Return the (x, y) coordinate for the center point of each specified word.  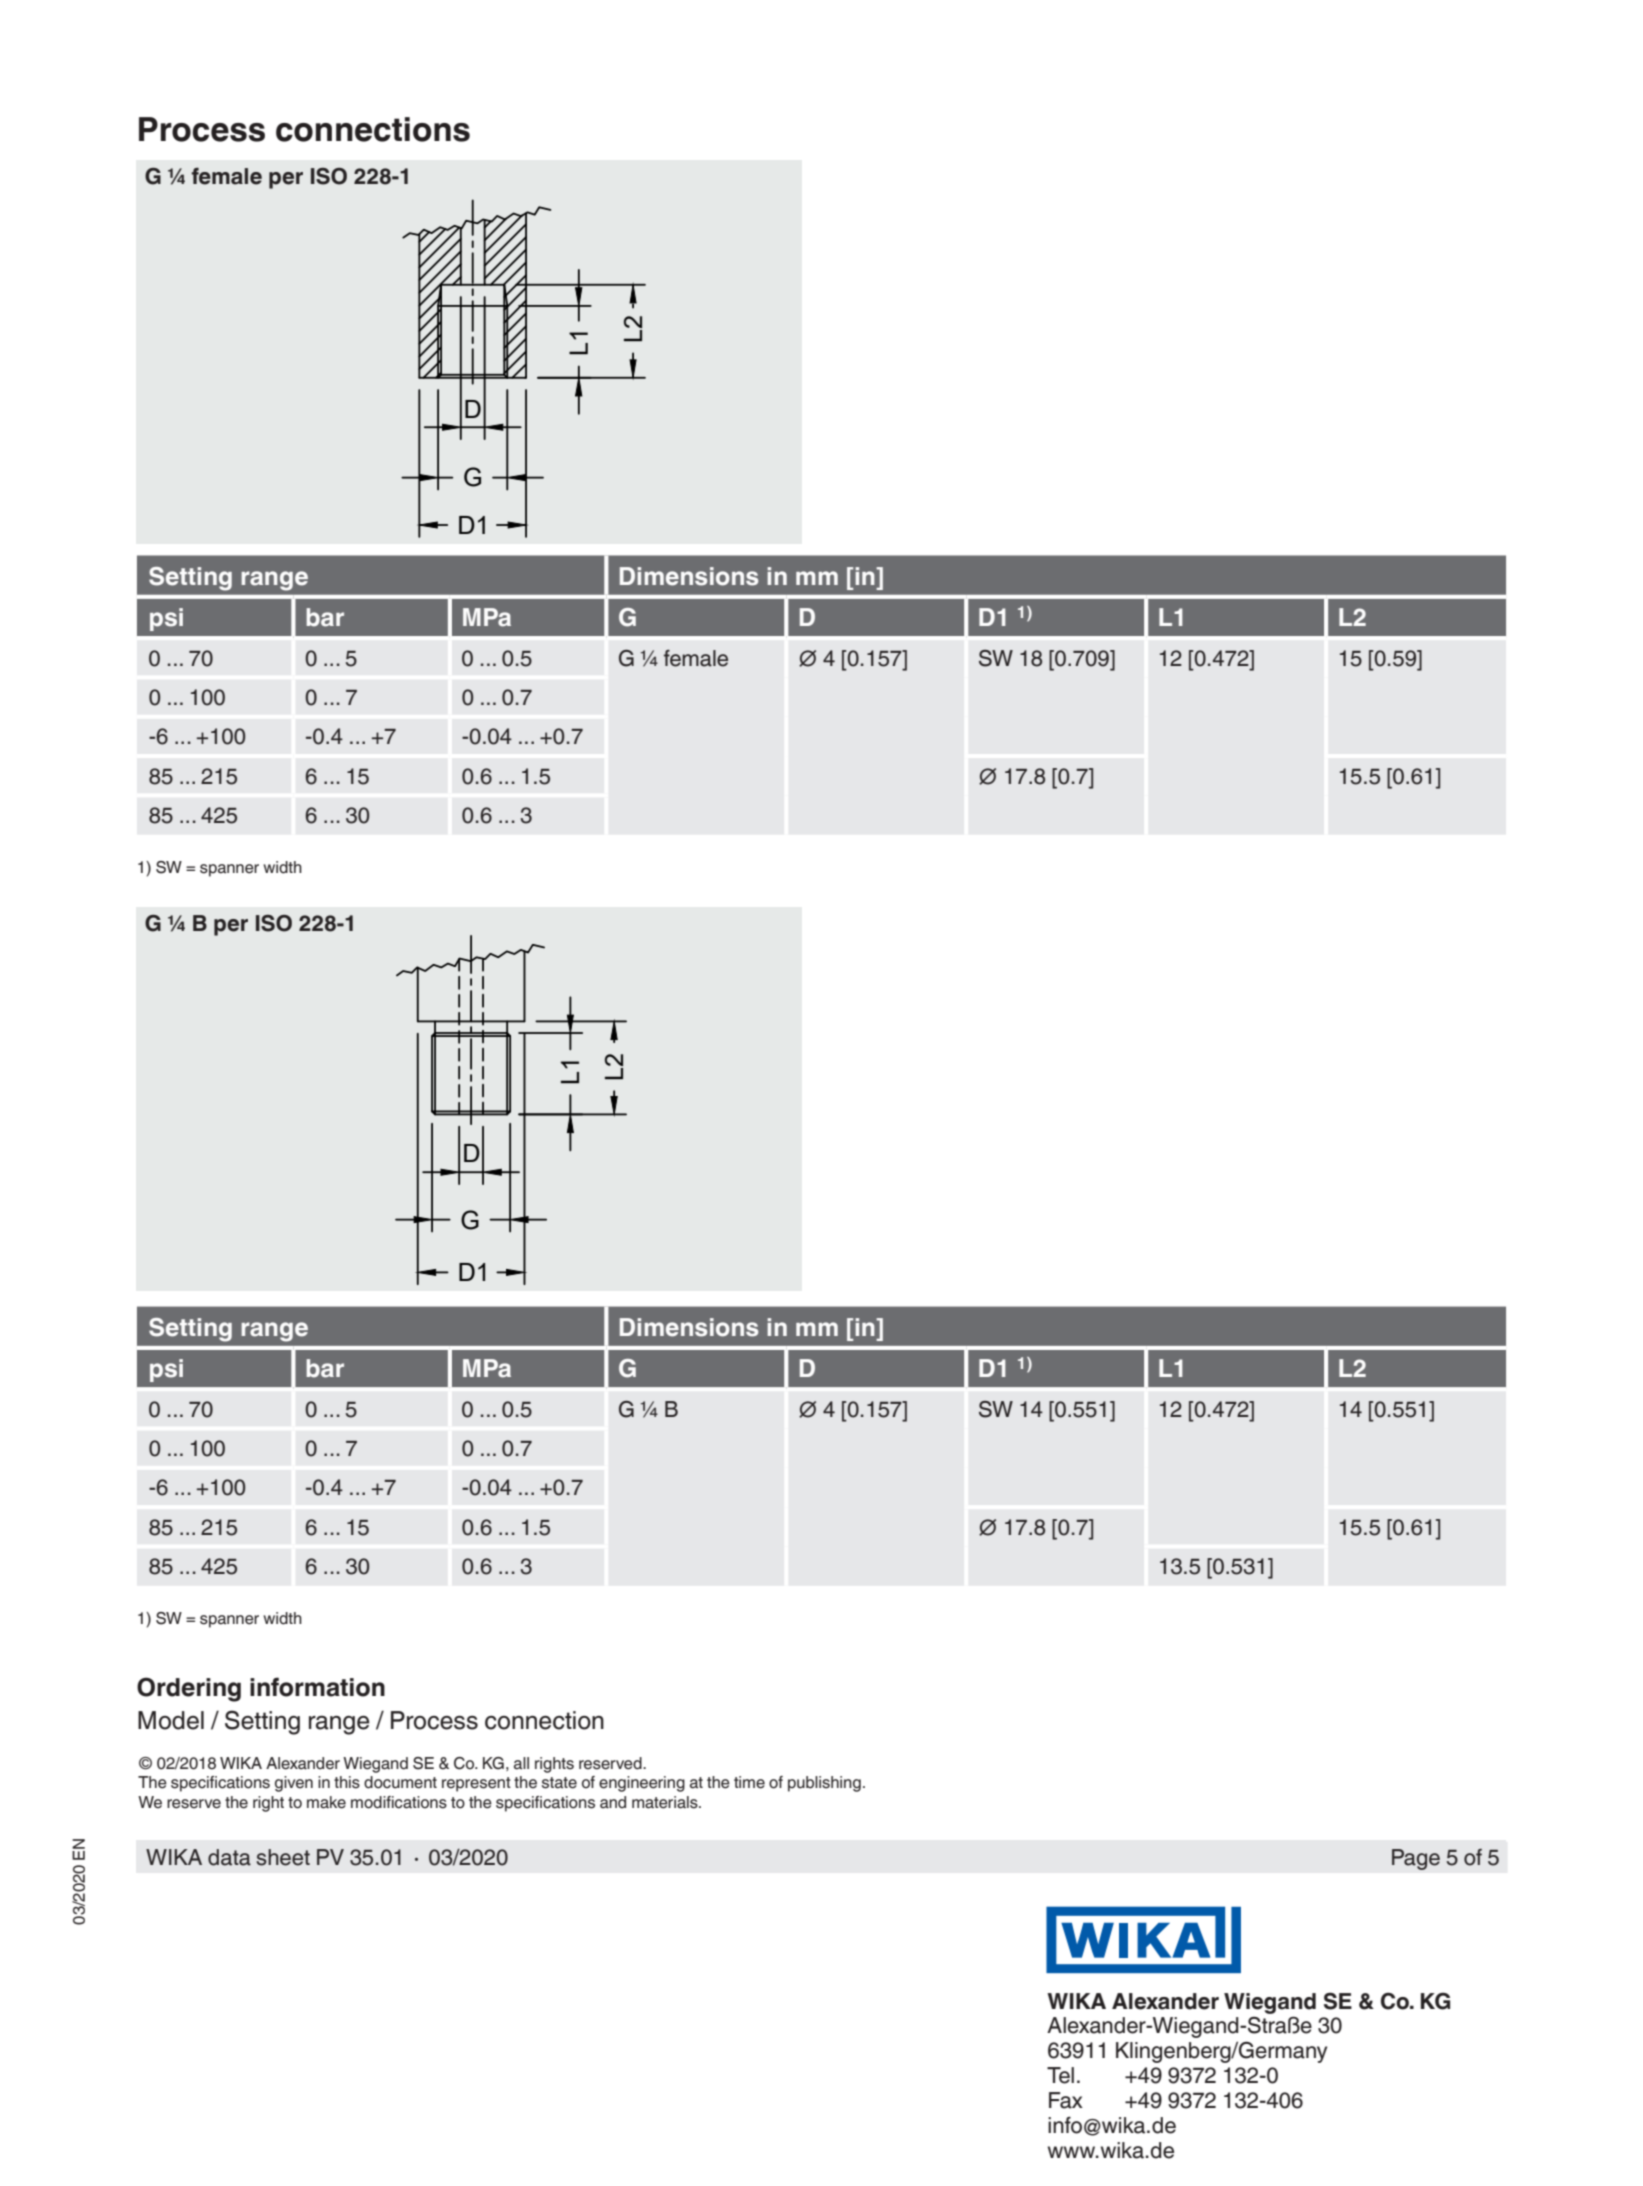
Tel (1060, 2075)
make (326, 1802)
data (229, 1857)
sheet (283, 1857)
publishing (824, 1784)
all (521, 1763)
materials (666, 1802)
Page (1416, 1859)
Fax (1066, 2100)
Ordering (189, 1689)
